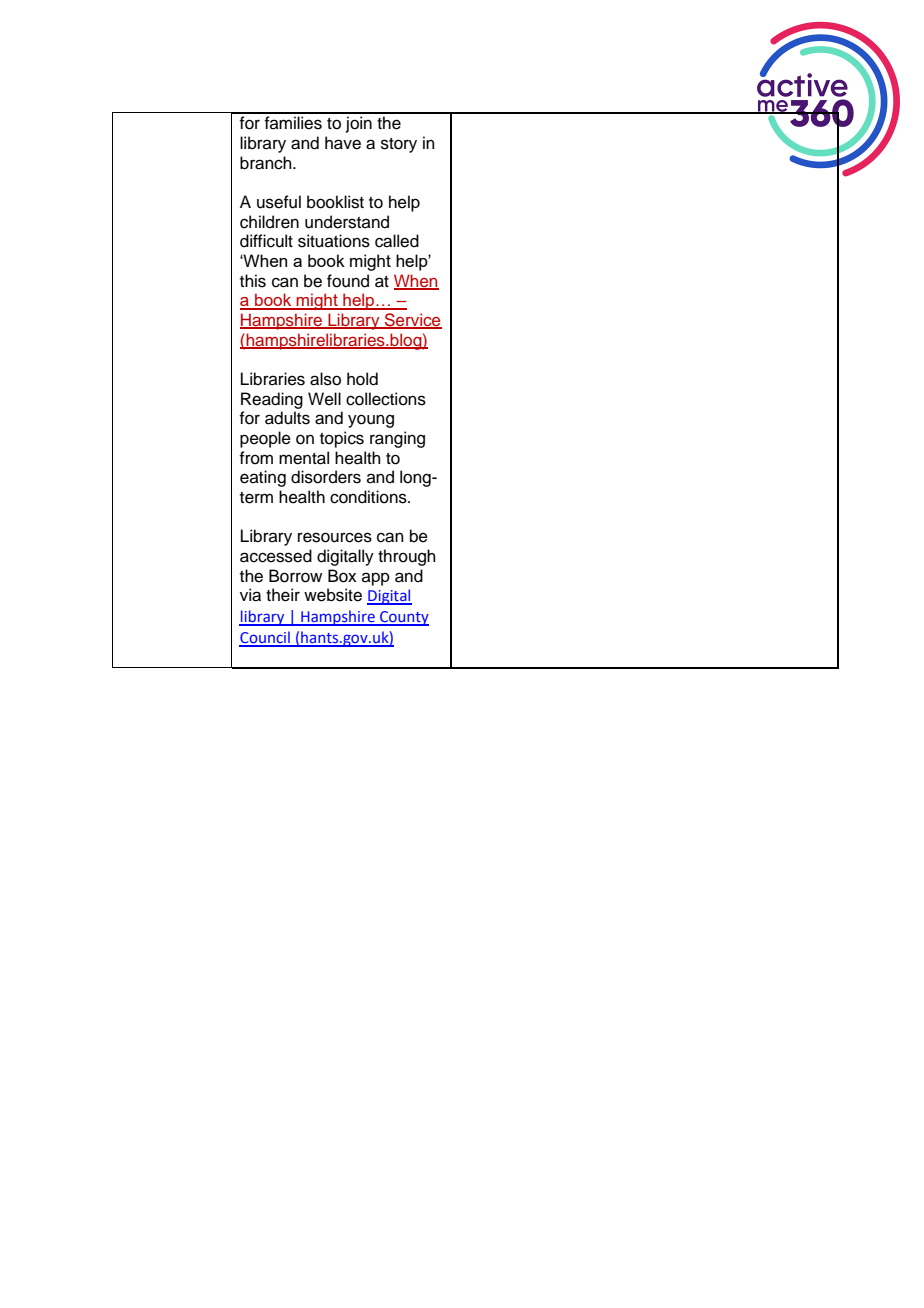 The image size is (924, 1308). Describe the element at coordinates (343, 143) in the screenshot. I see `have` at that location.
